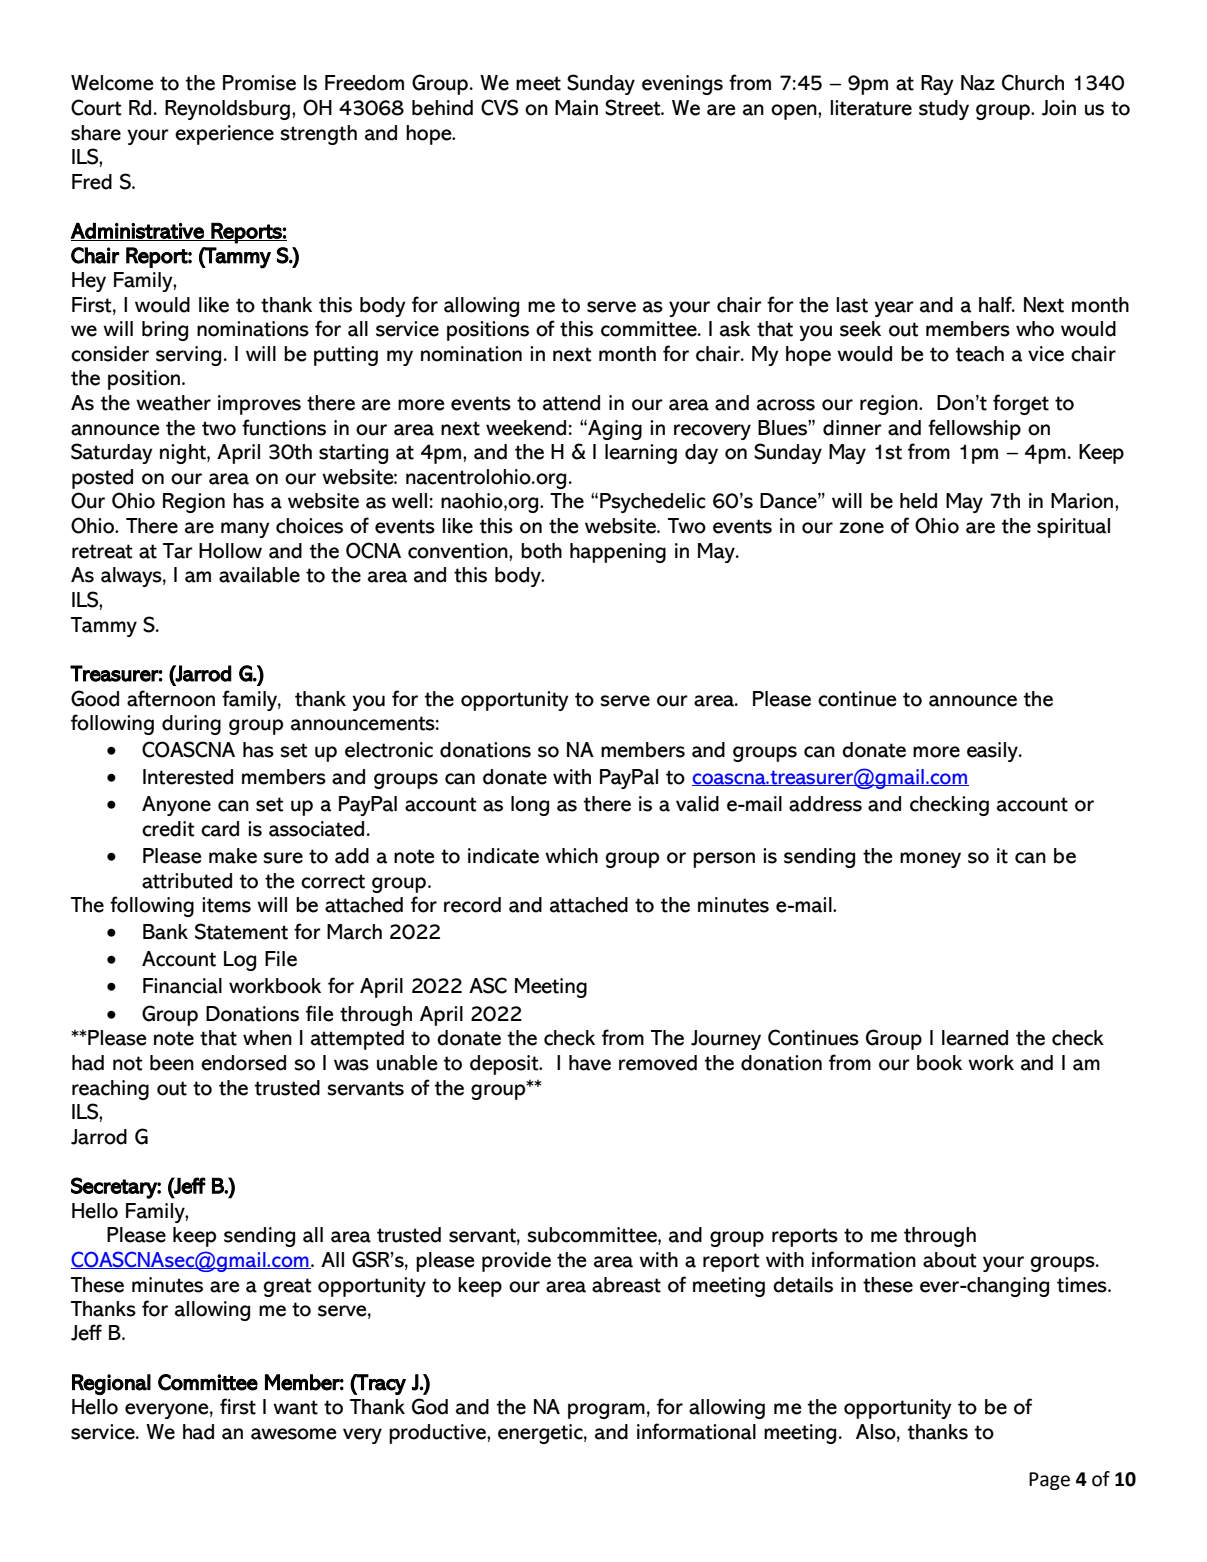 Image resolution: width=1207 pixels, height=1562 pixels. What do you see at coordinates (944, 110) in the image?
I see `study` at bounding box center [944, 110].
